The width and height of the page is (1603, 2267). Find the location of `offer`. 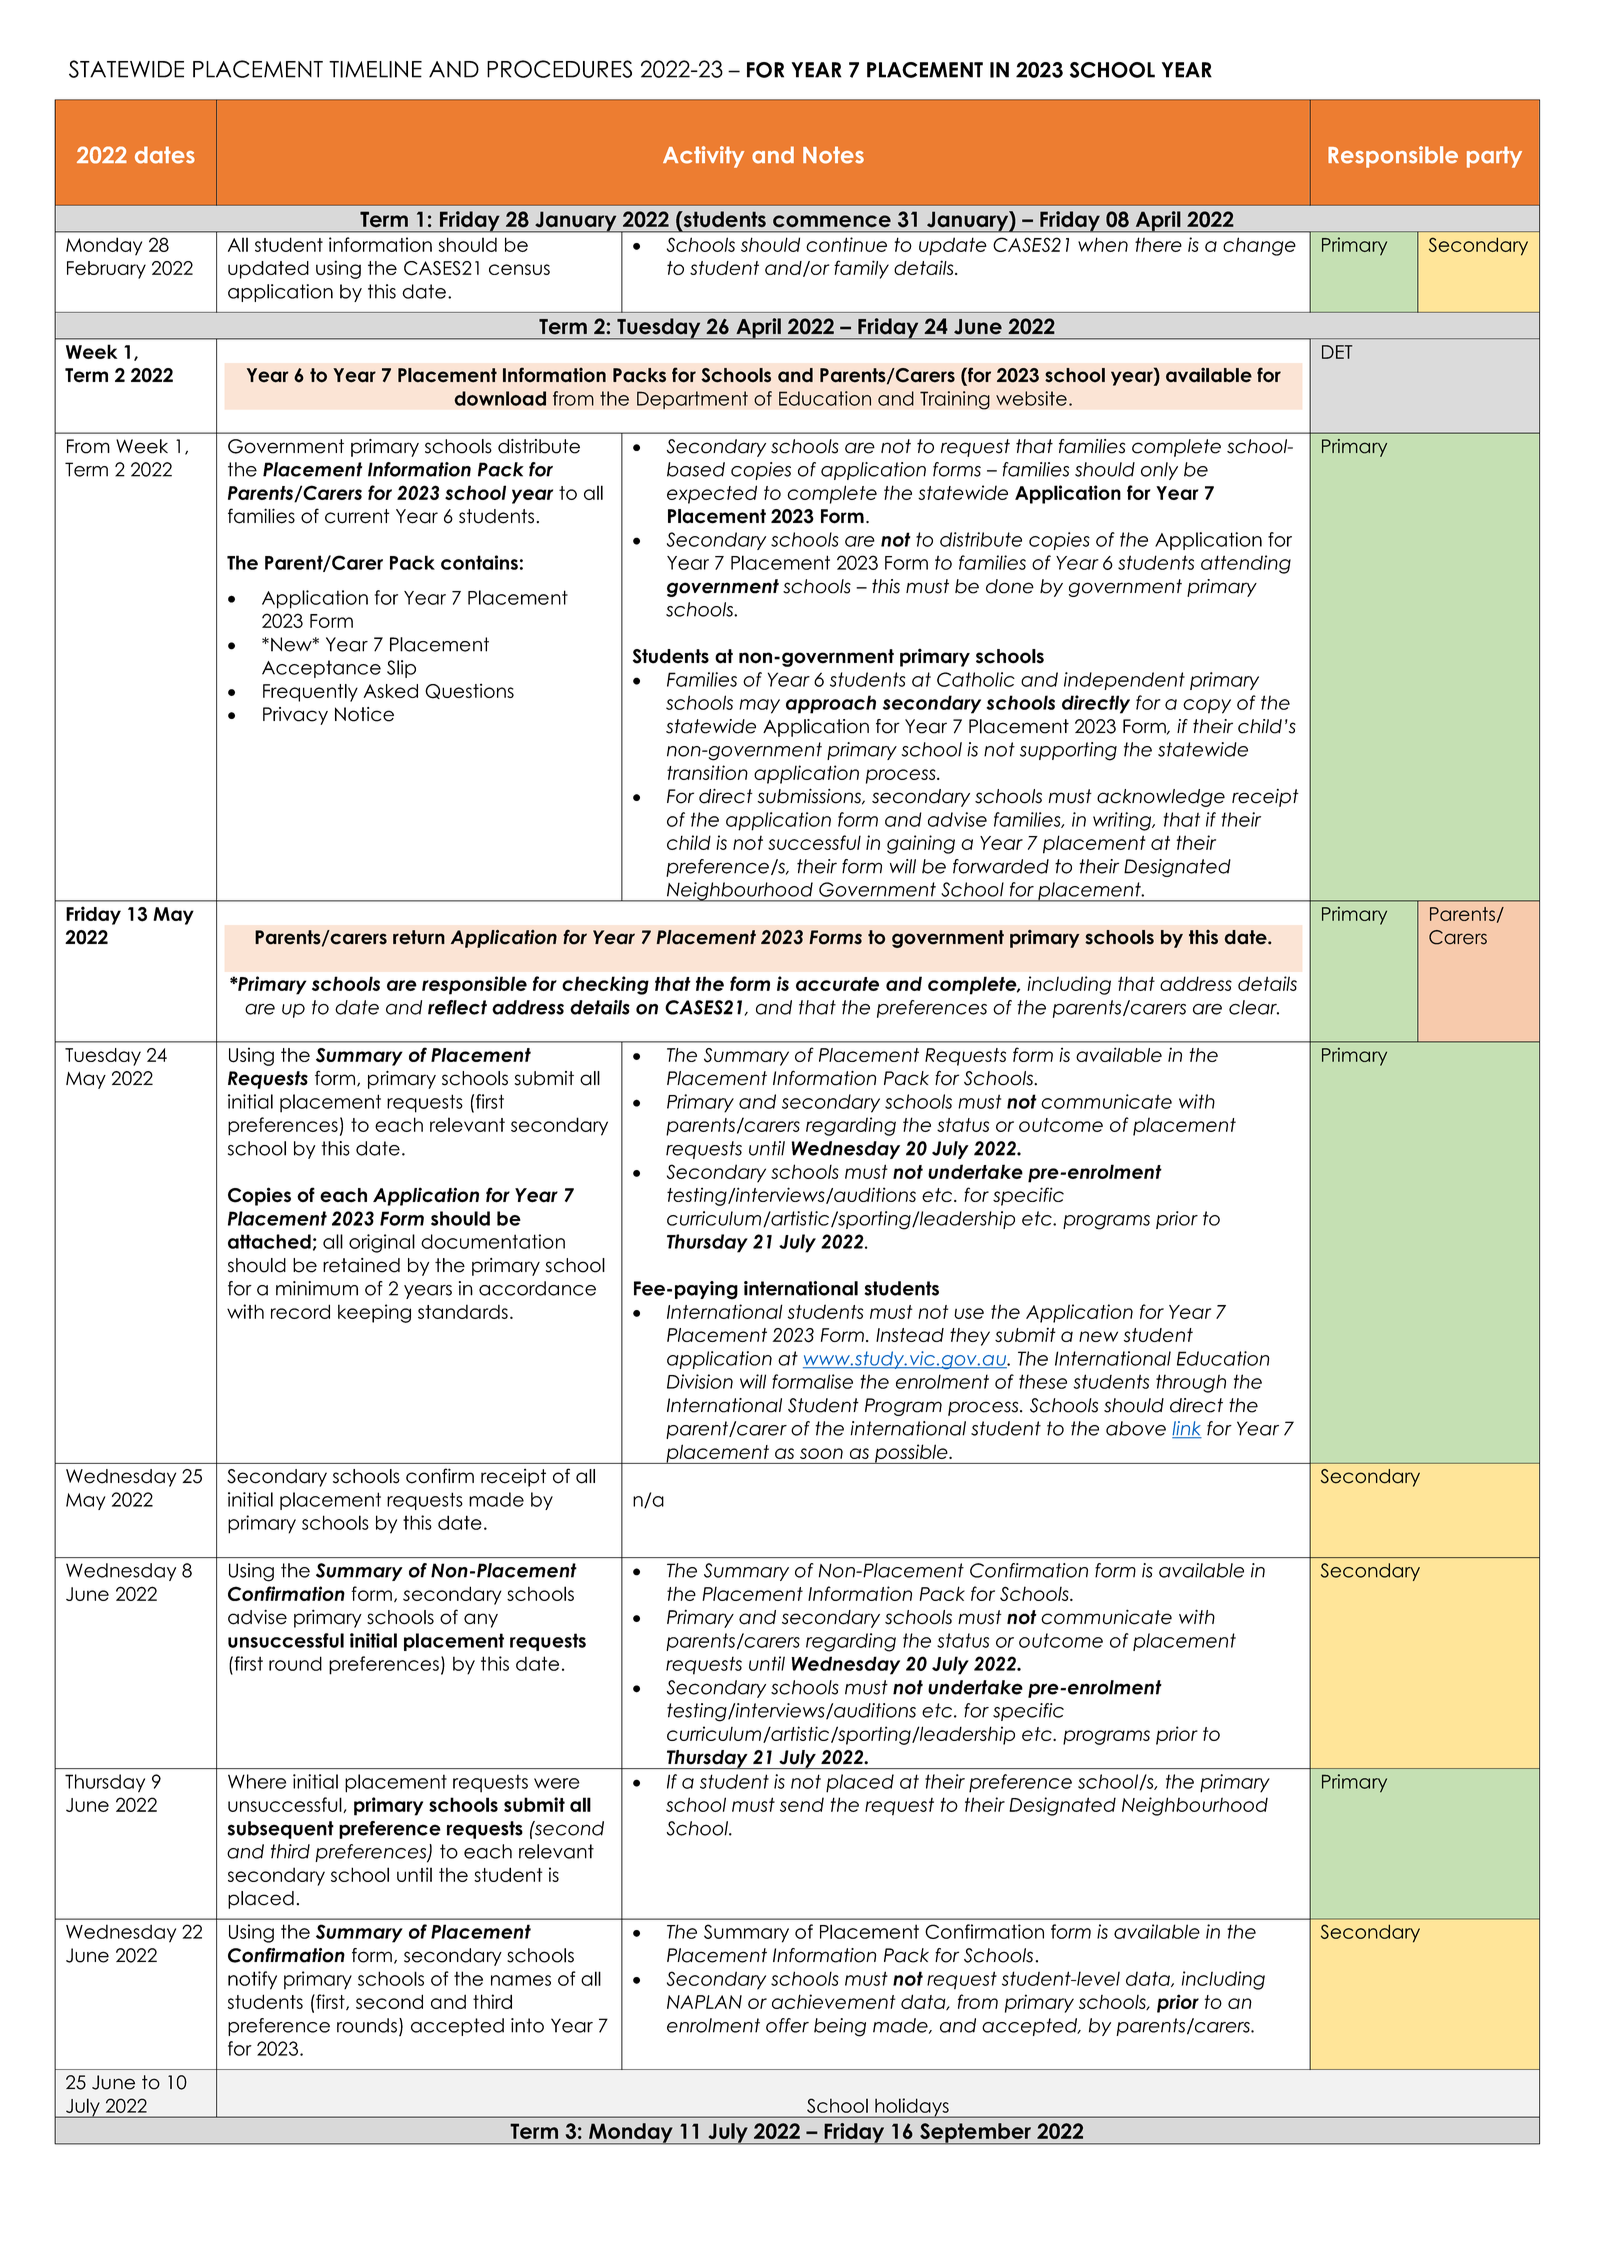

offer is located at coordinates (787, 2025).
